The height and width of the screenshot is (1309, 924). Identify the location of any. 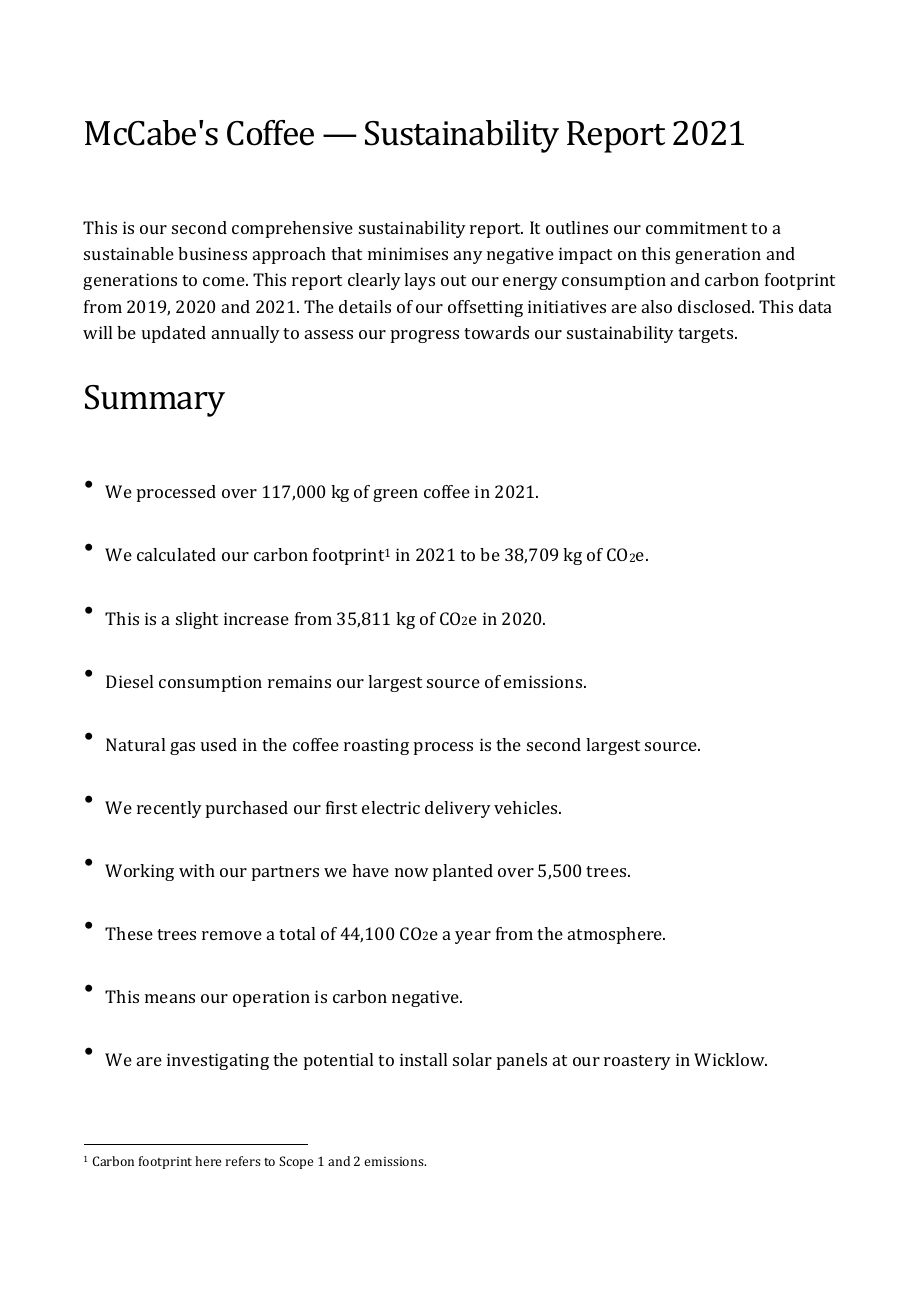
(468, 257).
